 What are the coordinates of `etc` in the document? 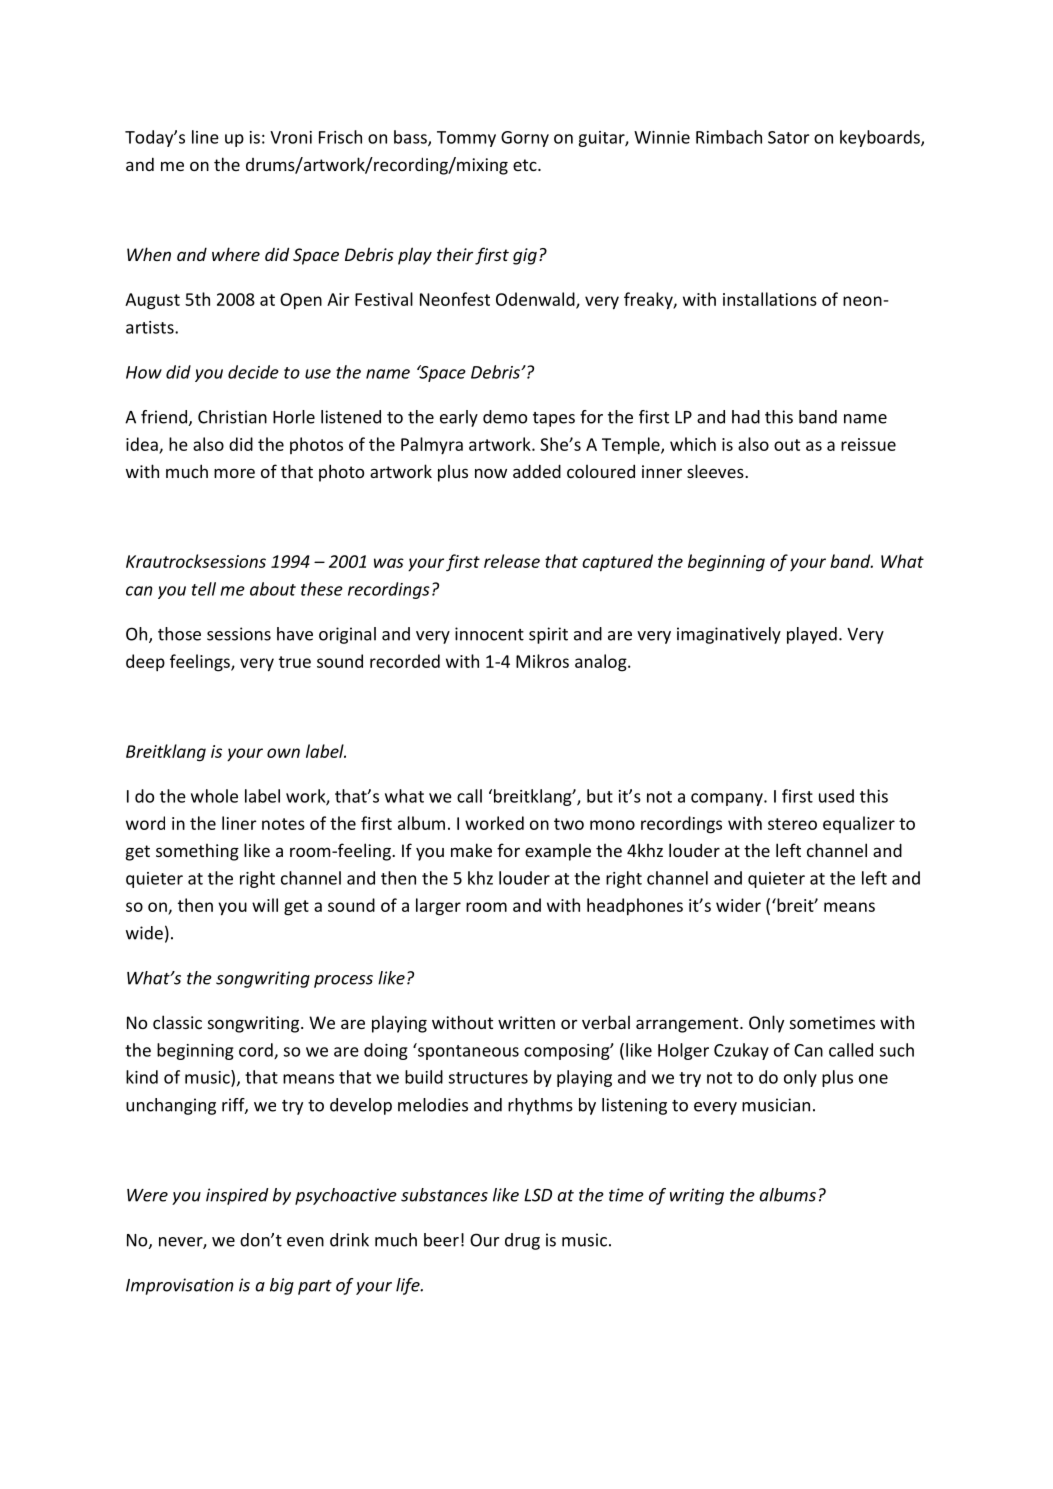 It's located at (526, 165).
